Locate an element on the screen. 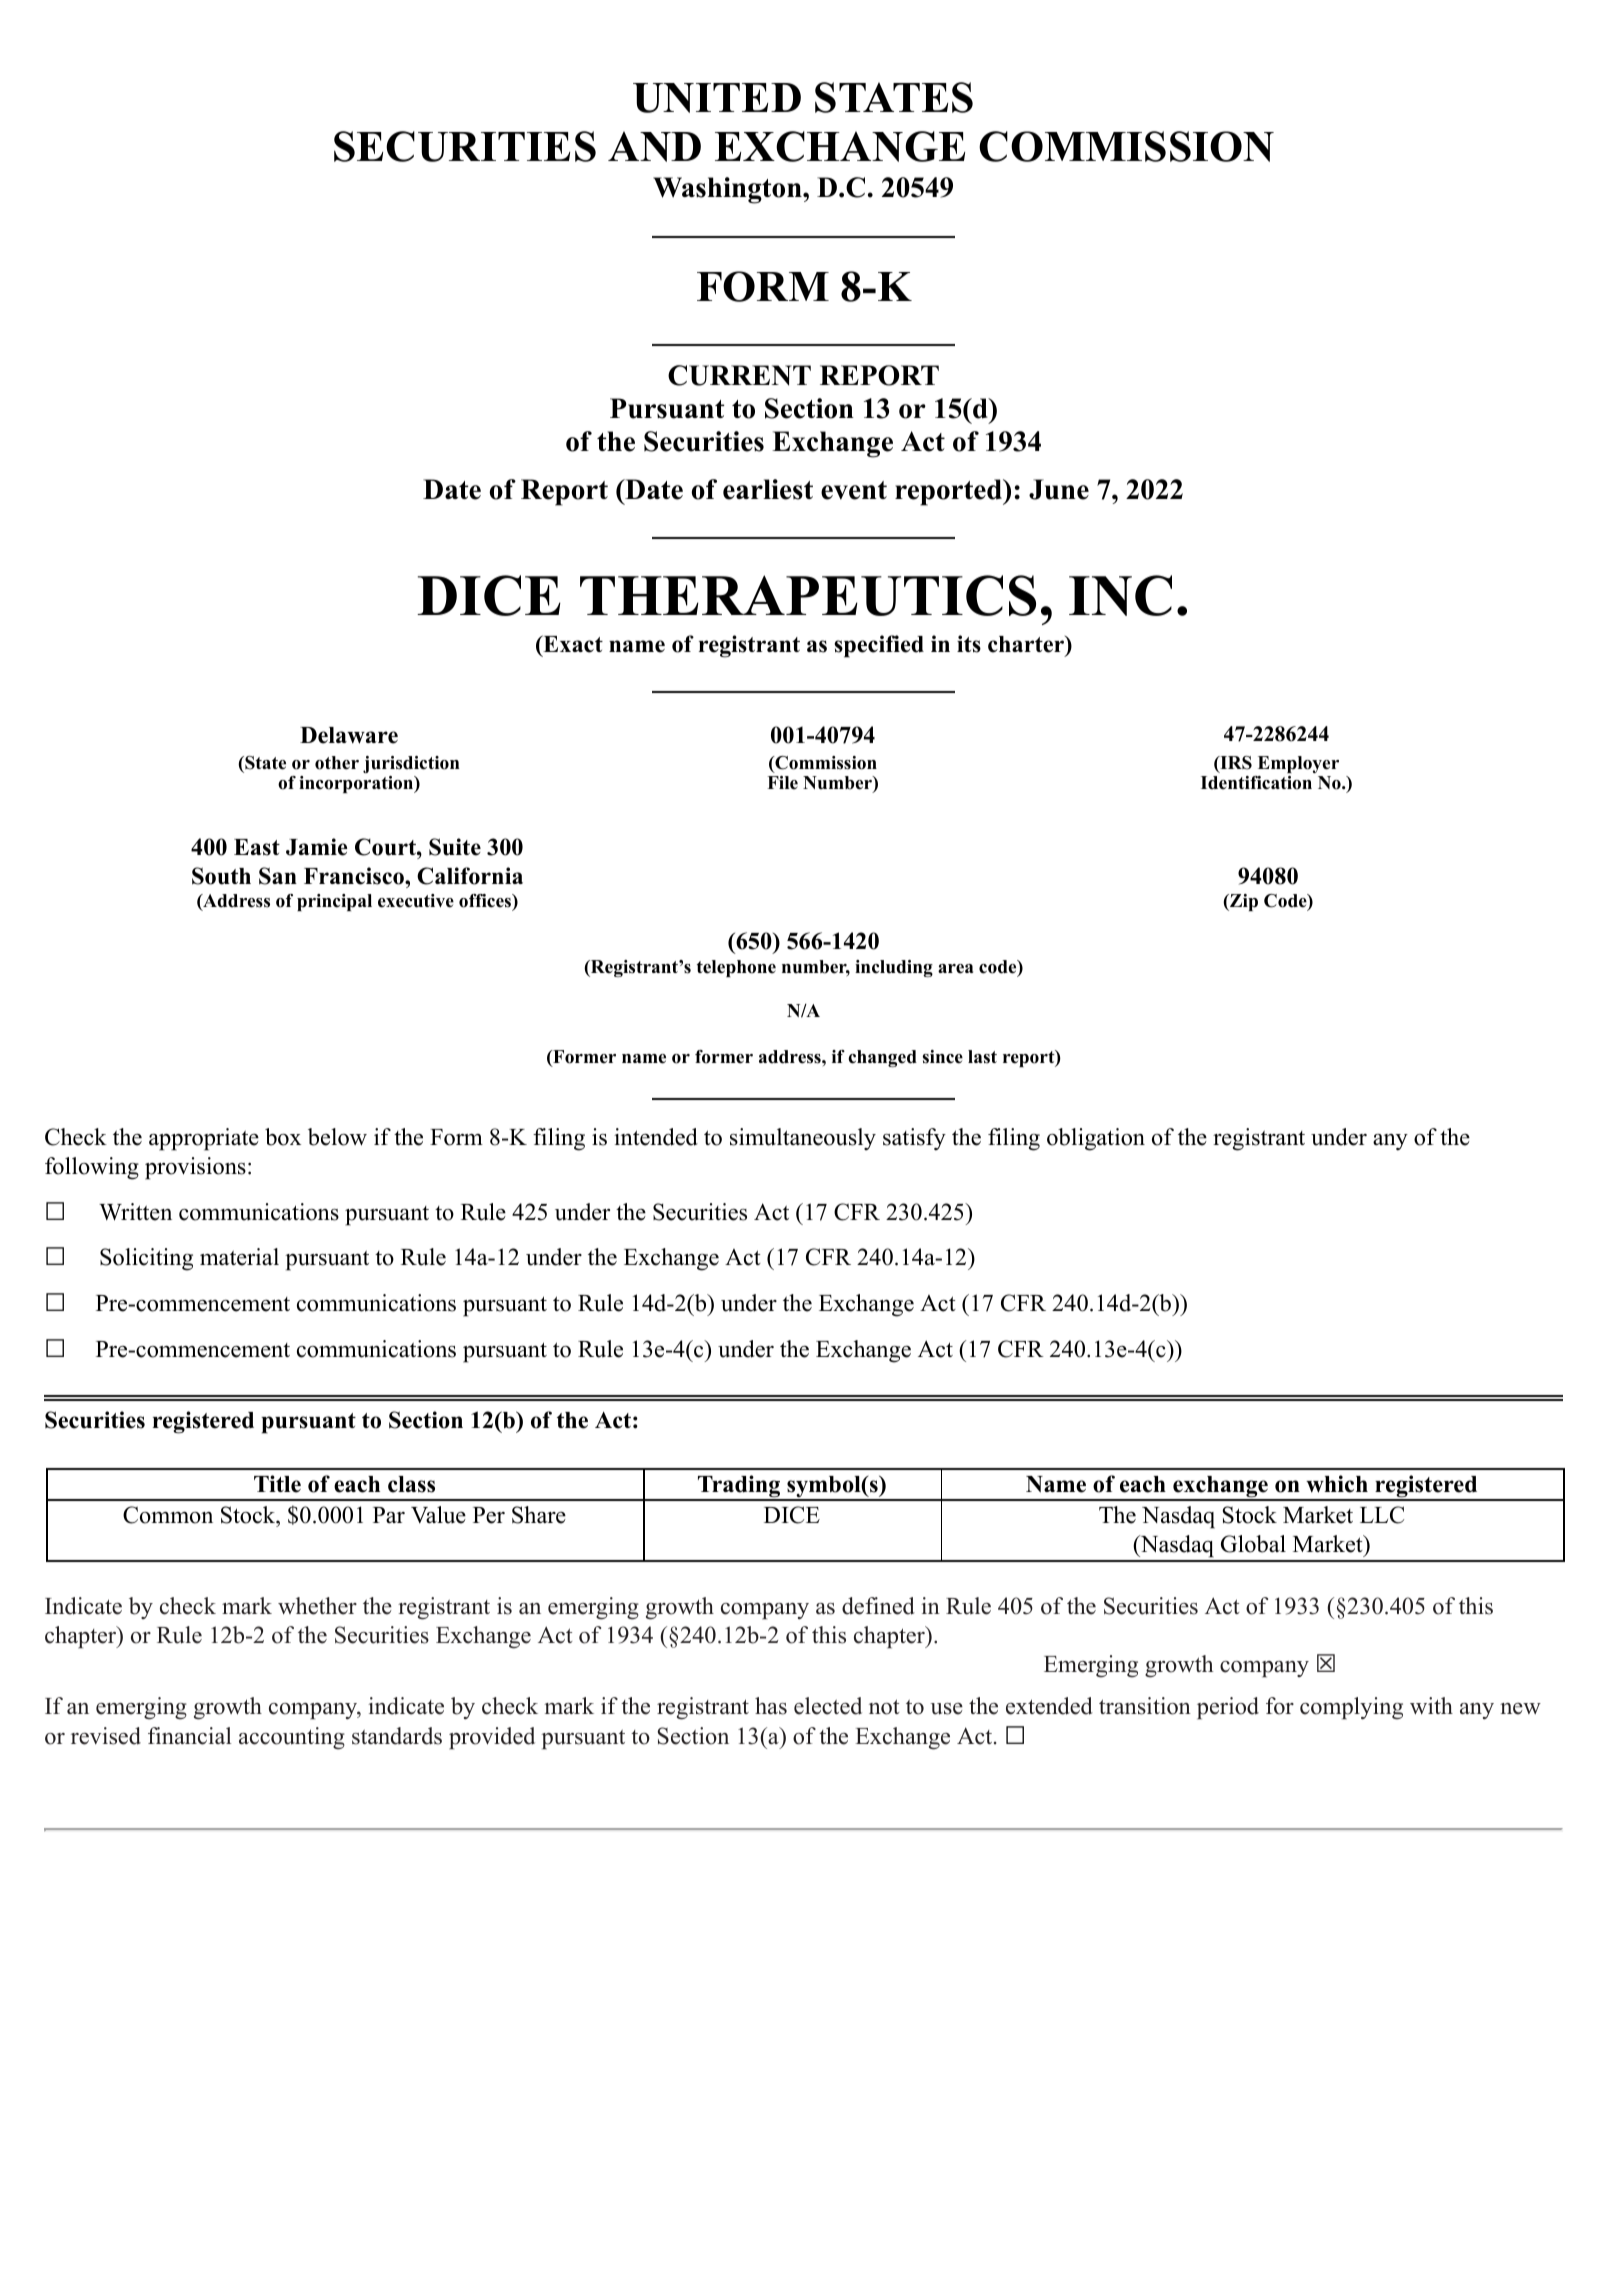 This screenshot has width=1609, height=2277. UNITED is located at coordinates (717, 98).
